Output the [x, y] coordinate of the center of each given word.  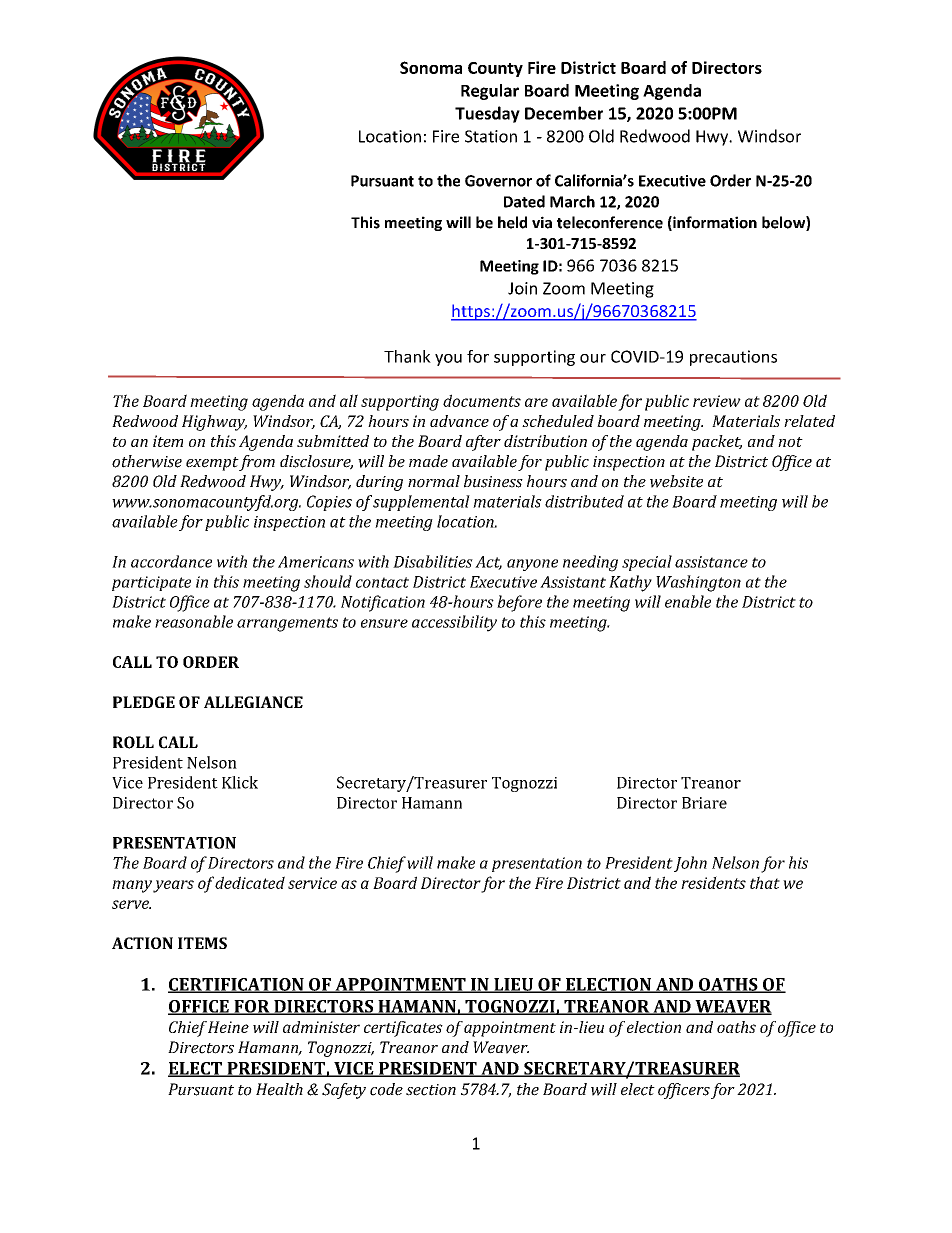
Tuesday [487, 114]
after [483, 443]
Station [491, 136]
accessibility [454, 623]
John [690, 864]
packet [717, 443]
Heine [228, 1027]
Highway [214, 423]
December [564, 113]
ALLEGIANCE [253, 702]
